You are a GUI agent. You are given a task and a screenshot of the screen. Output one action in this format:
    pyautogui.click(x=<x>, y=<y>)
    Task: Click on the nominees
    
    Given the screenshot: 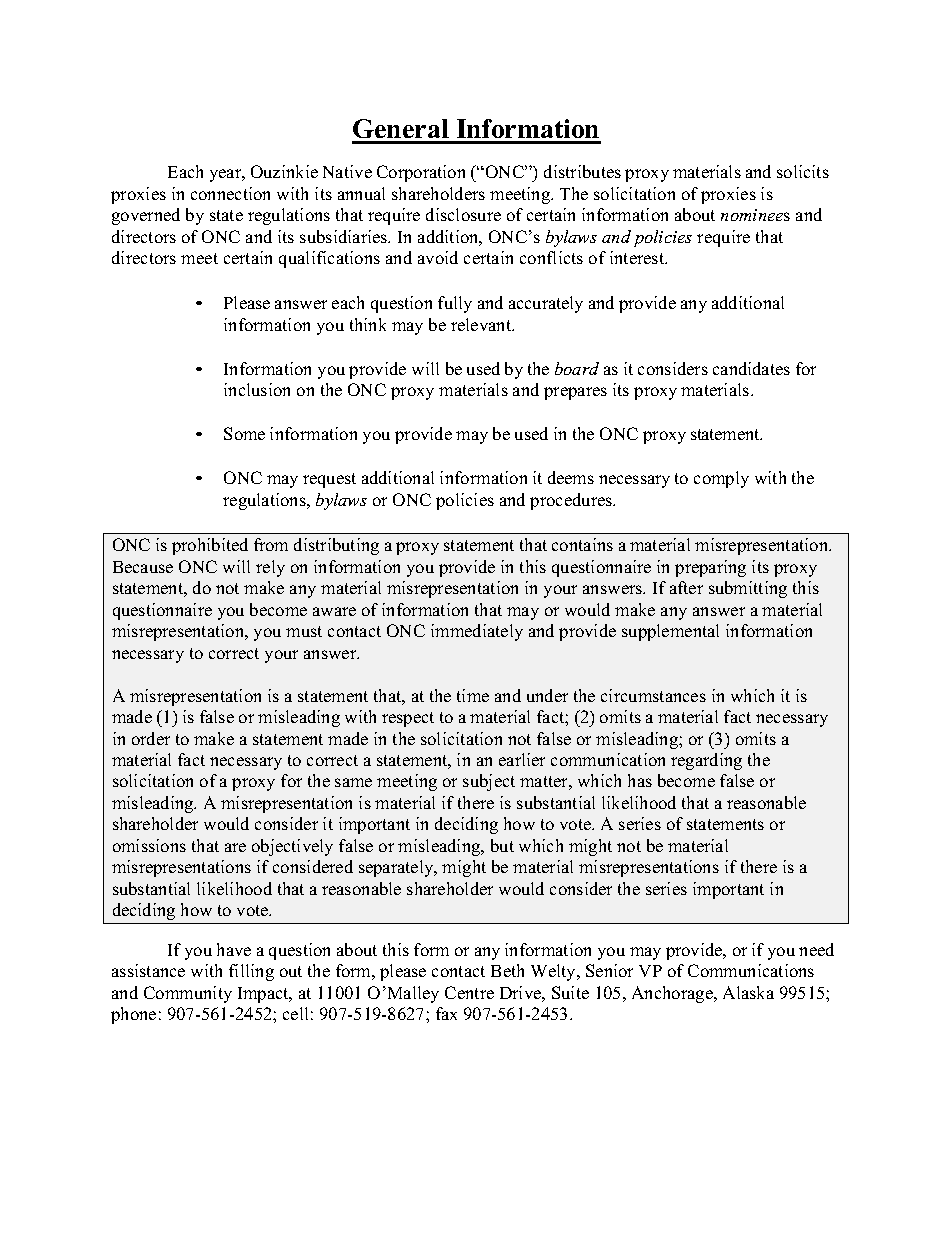 What is the action you would take?
    pyautogui.click(x=755, y=215)
